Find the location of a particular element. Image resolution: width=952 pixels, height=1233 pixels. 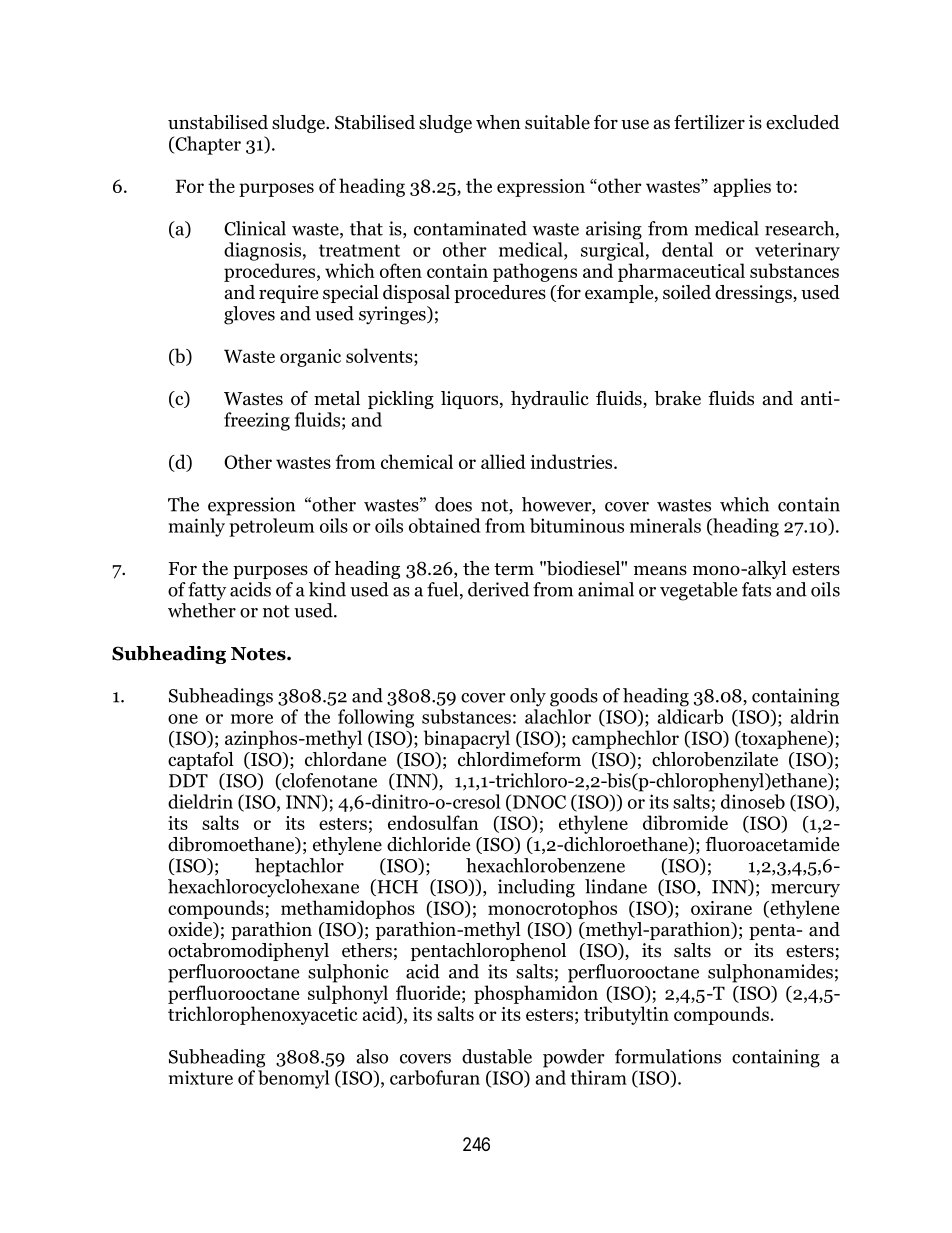

liquors is located at coordinates (471, 400).
